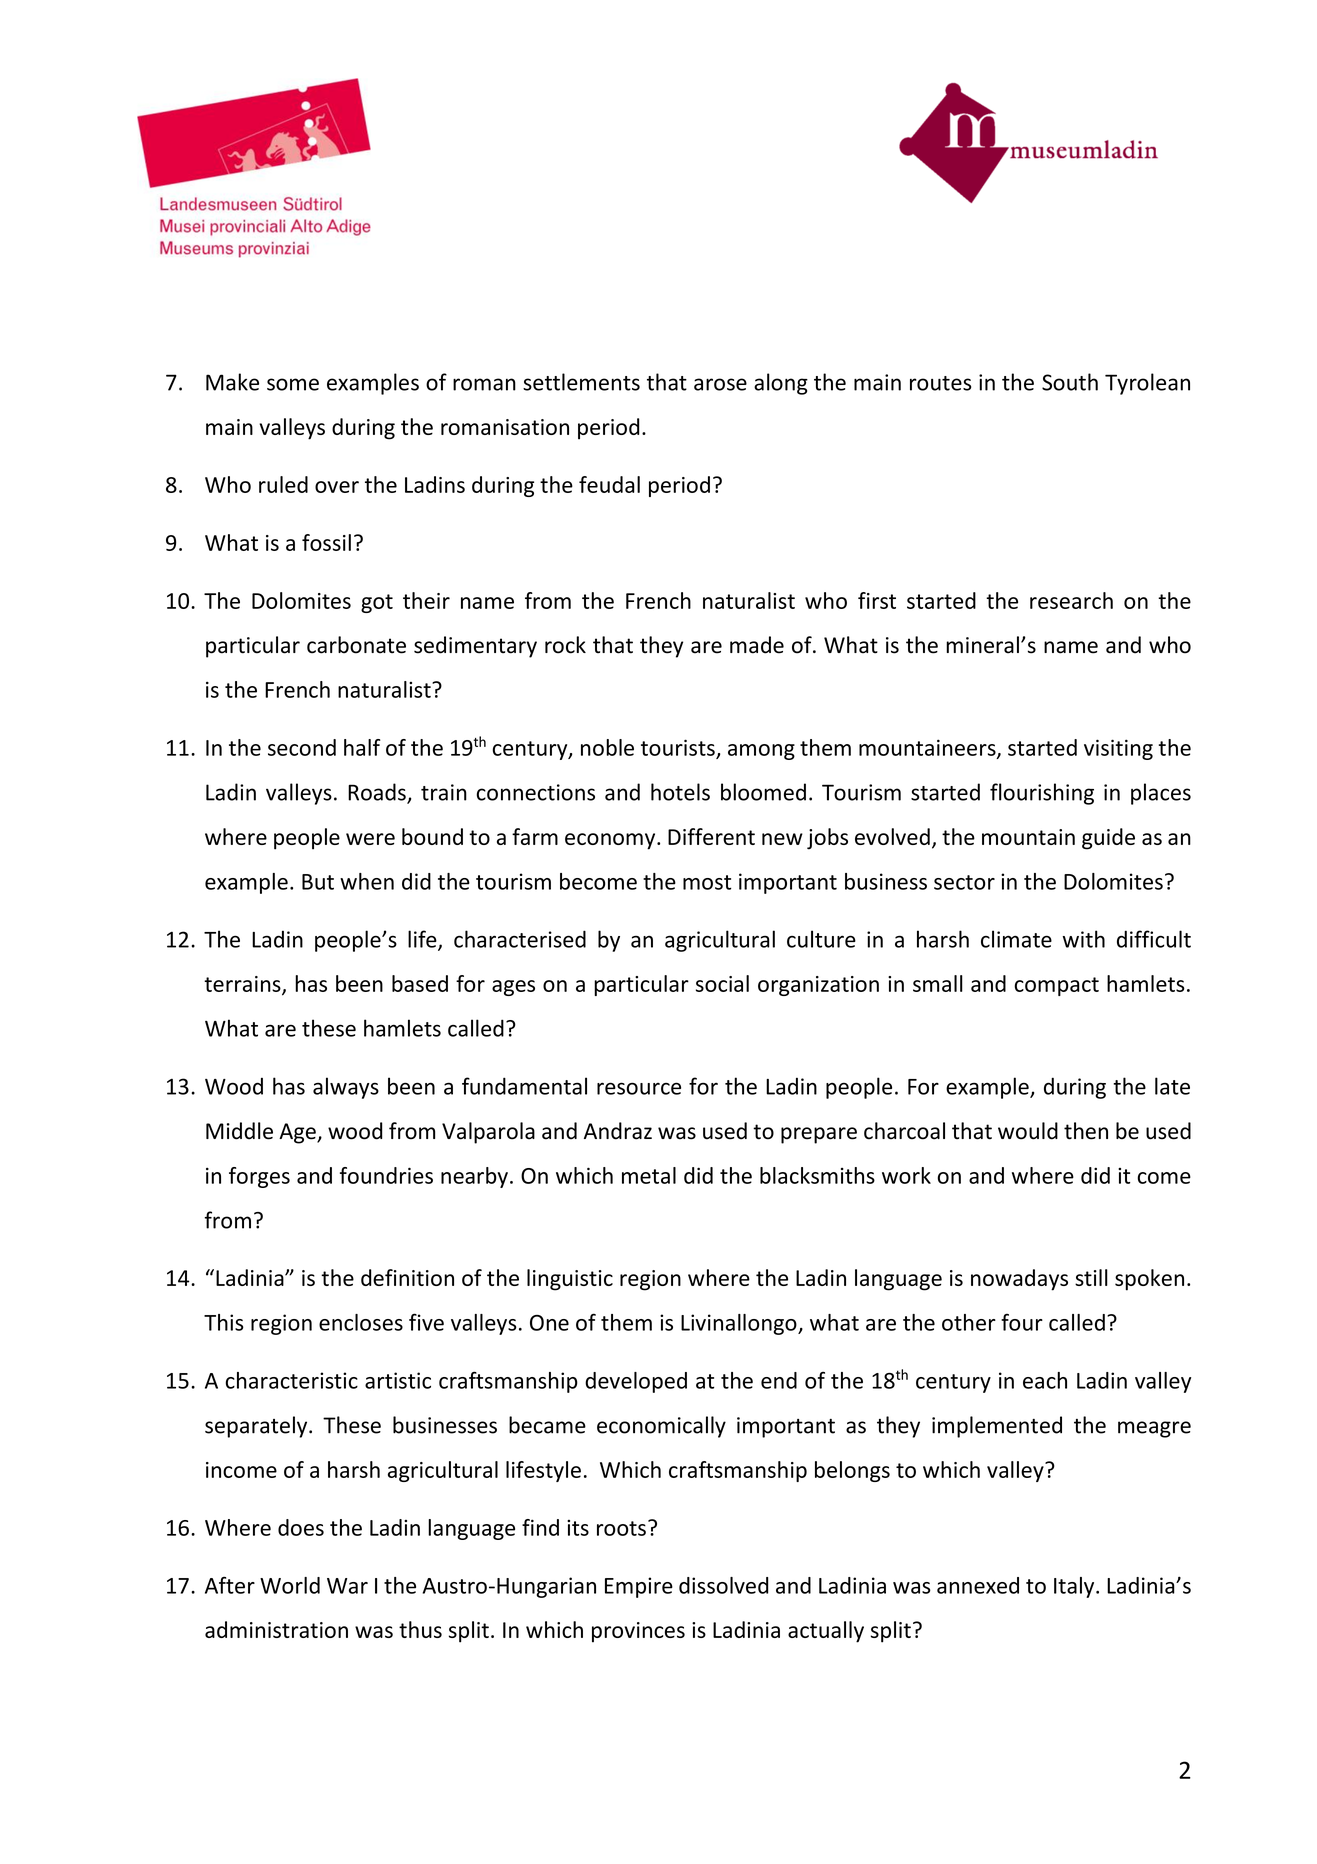 The width and height of the image is (1317, 1864). What do you see at coordinates (378, 793) in the image?
I see `Roads` at bounding box center [378, 793].
